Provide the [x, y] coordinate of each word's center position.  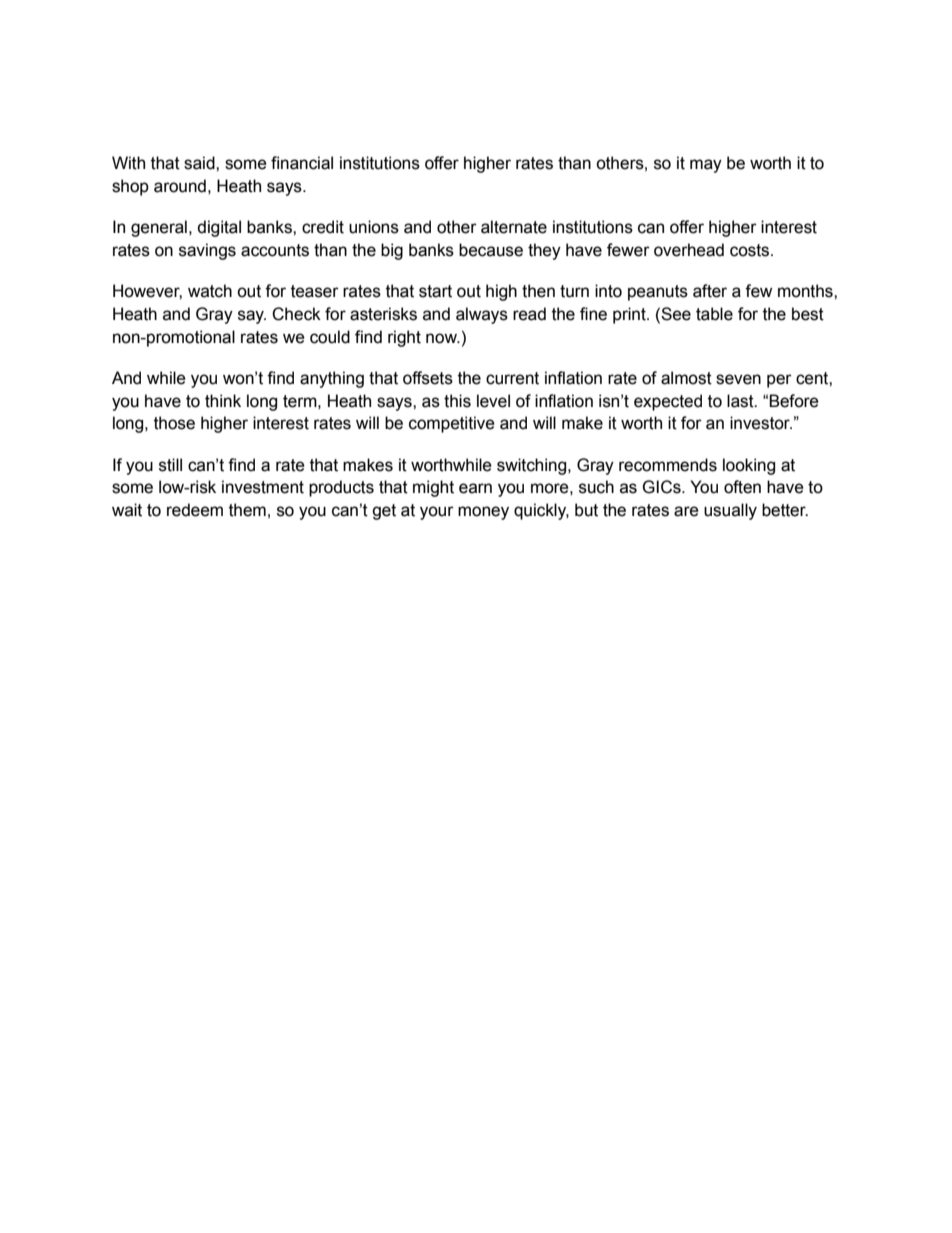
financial [302, 163]
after [710, 291]
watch [210, 291]
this [457, 401]
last [741, 401]
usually [730, 511]
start [435, 291]
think [223, 401]
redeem [195, 510]
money [483, 513]
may [706, 166]
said [200, 163]
